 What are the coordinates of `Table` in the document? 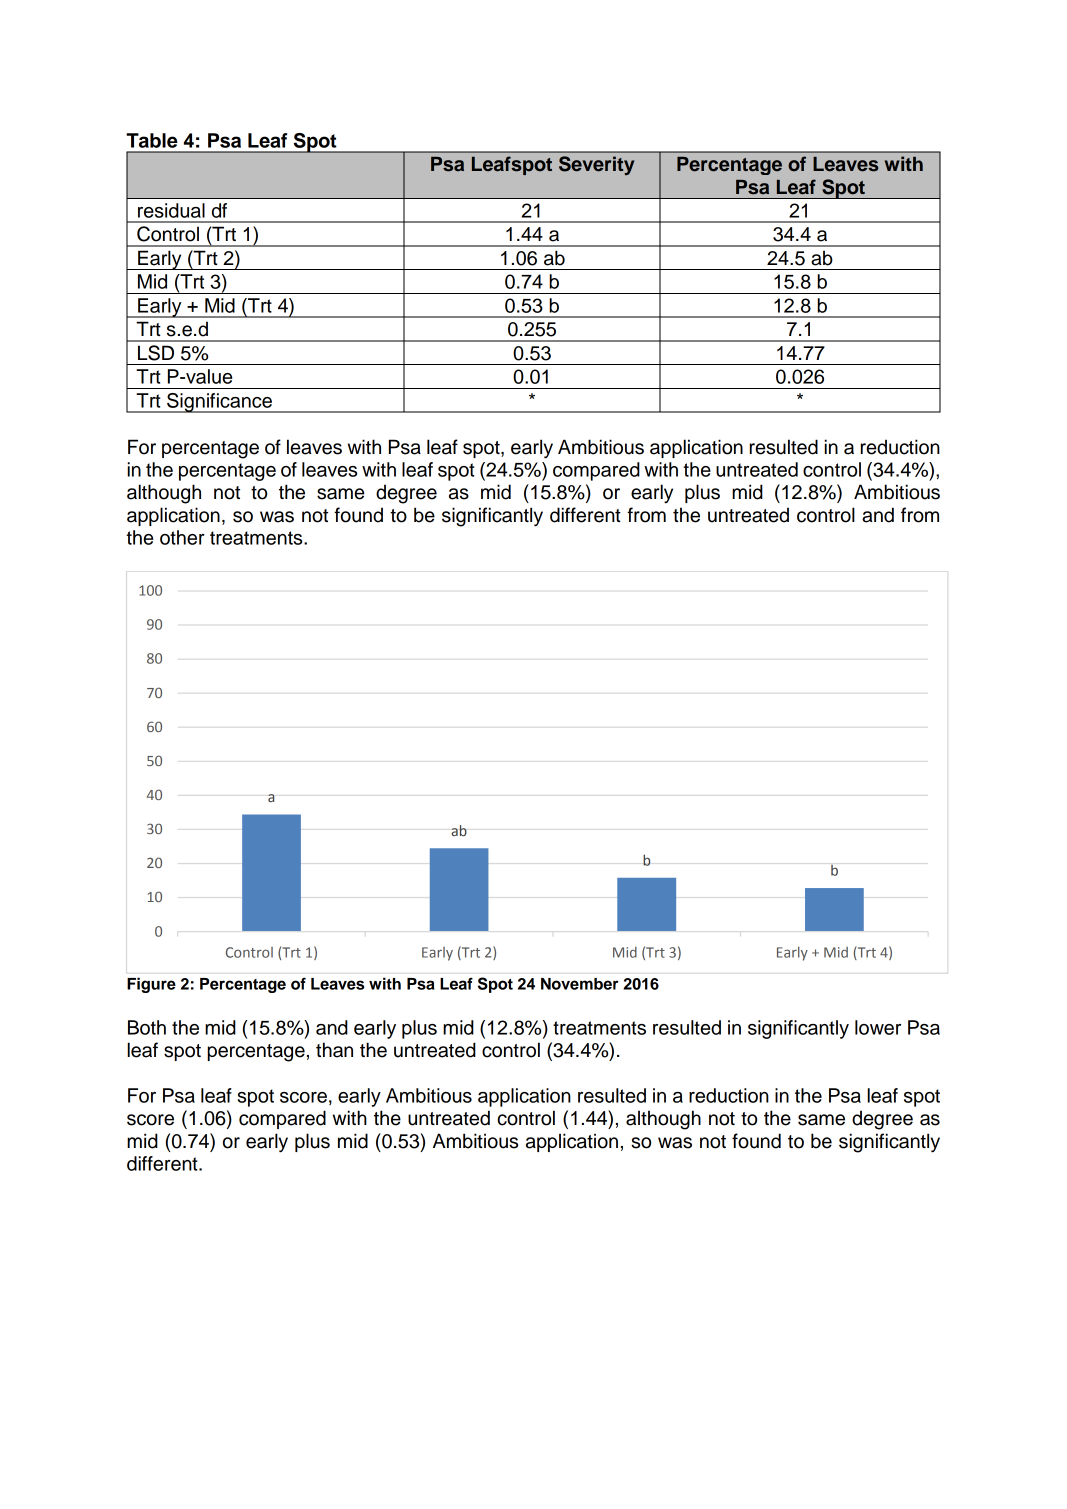 It's located at (152, 140).
